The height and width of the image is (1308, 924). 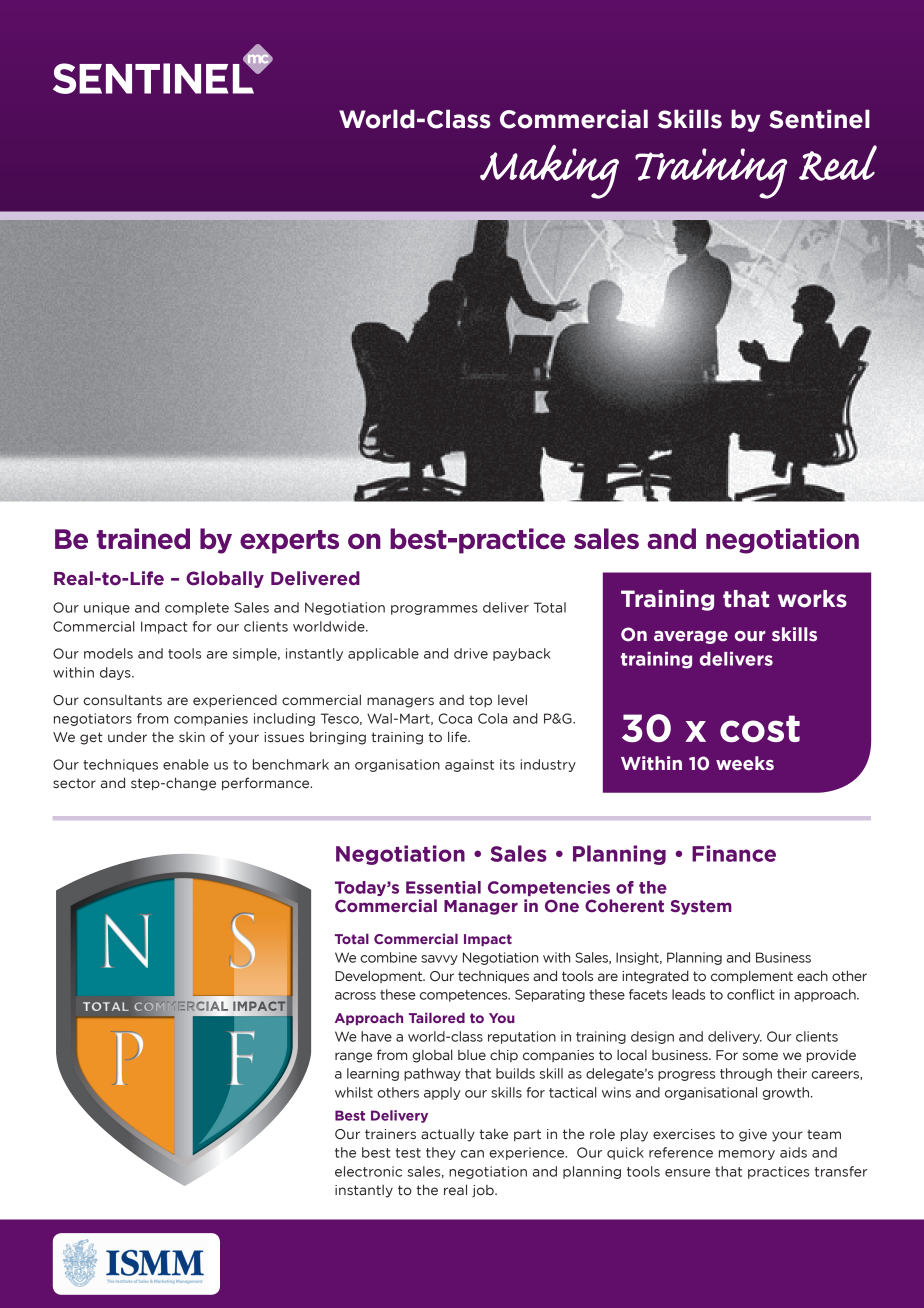 What do you see at coordinates (812, 599) in the image?
I see `works` at bounding box center [812, 599].
